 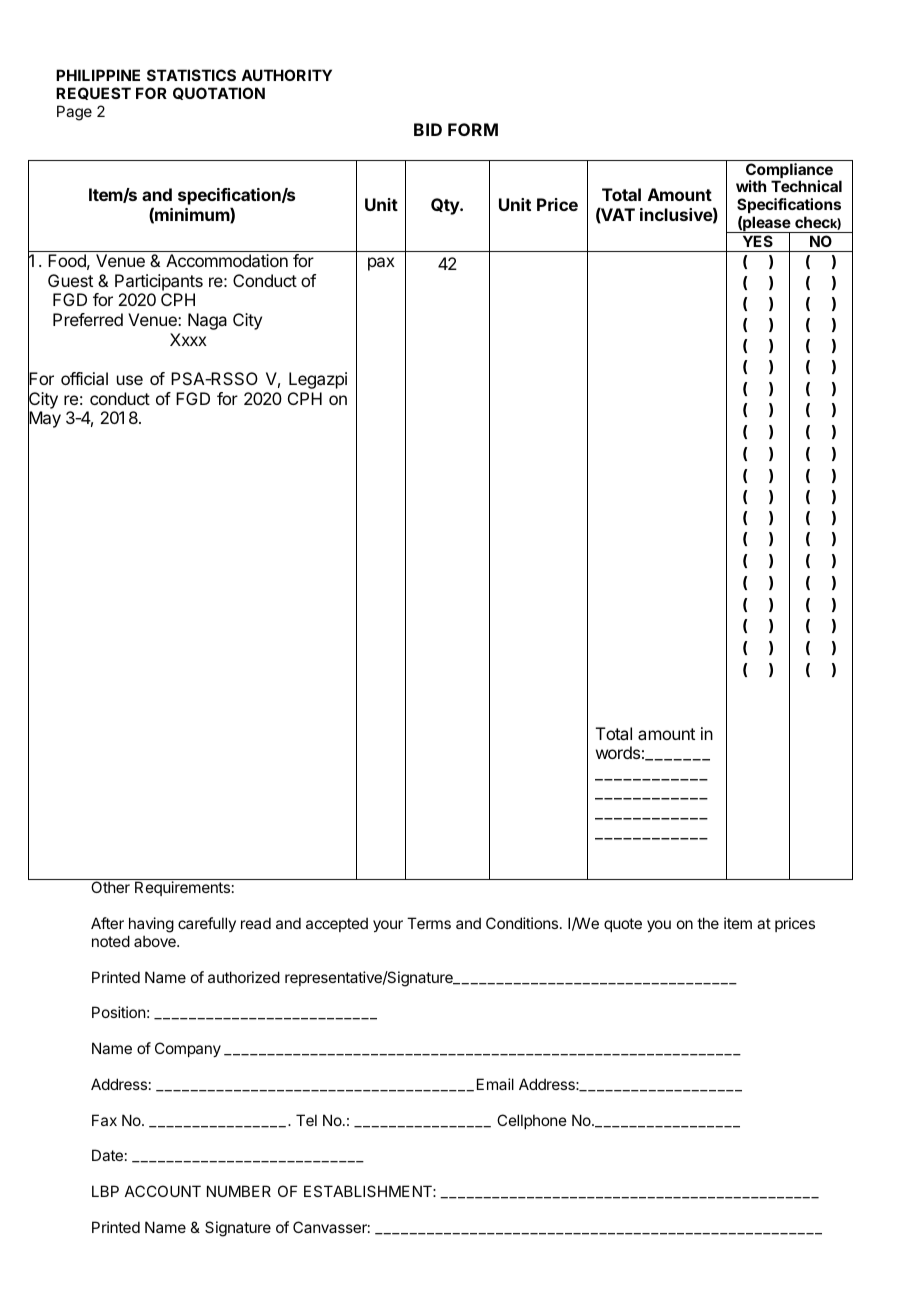 What do you see at coordinates (428, 129) in the page?
I see `BID` at bounding box center [428, 129].
